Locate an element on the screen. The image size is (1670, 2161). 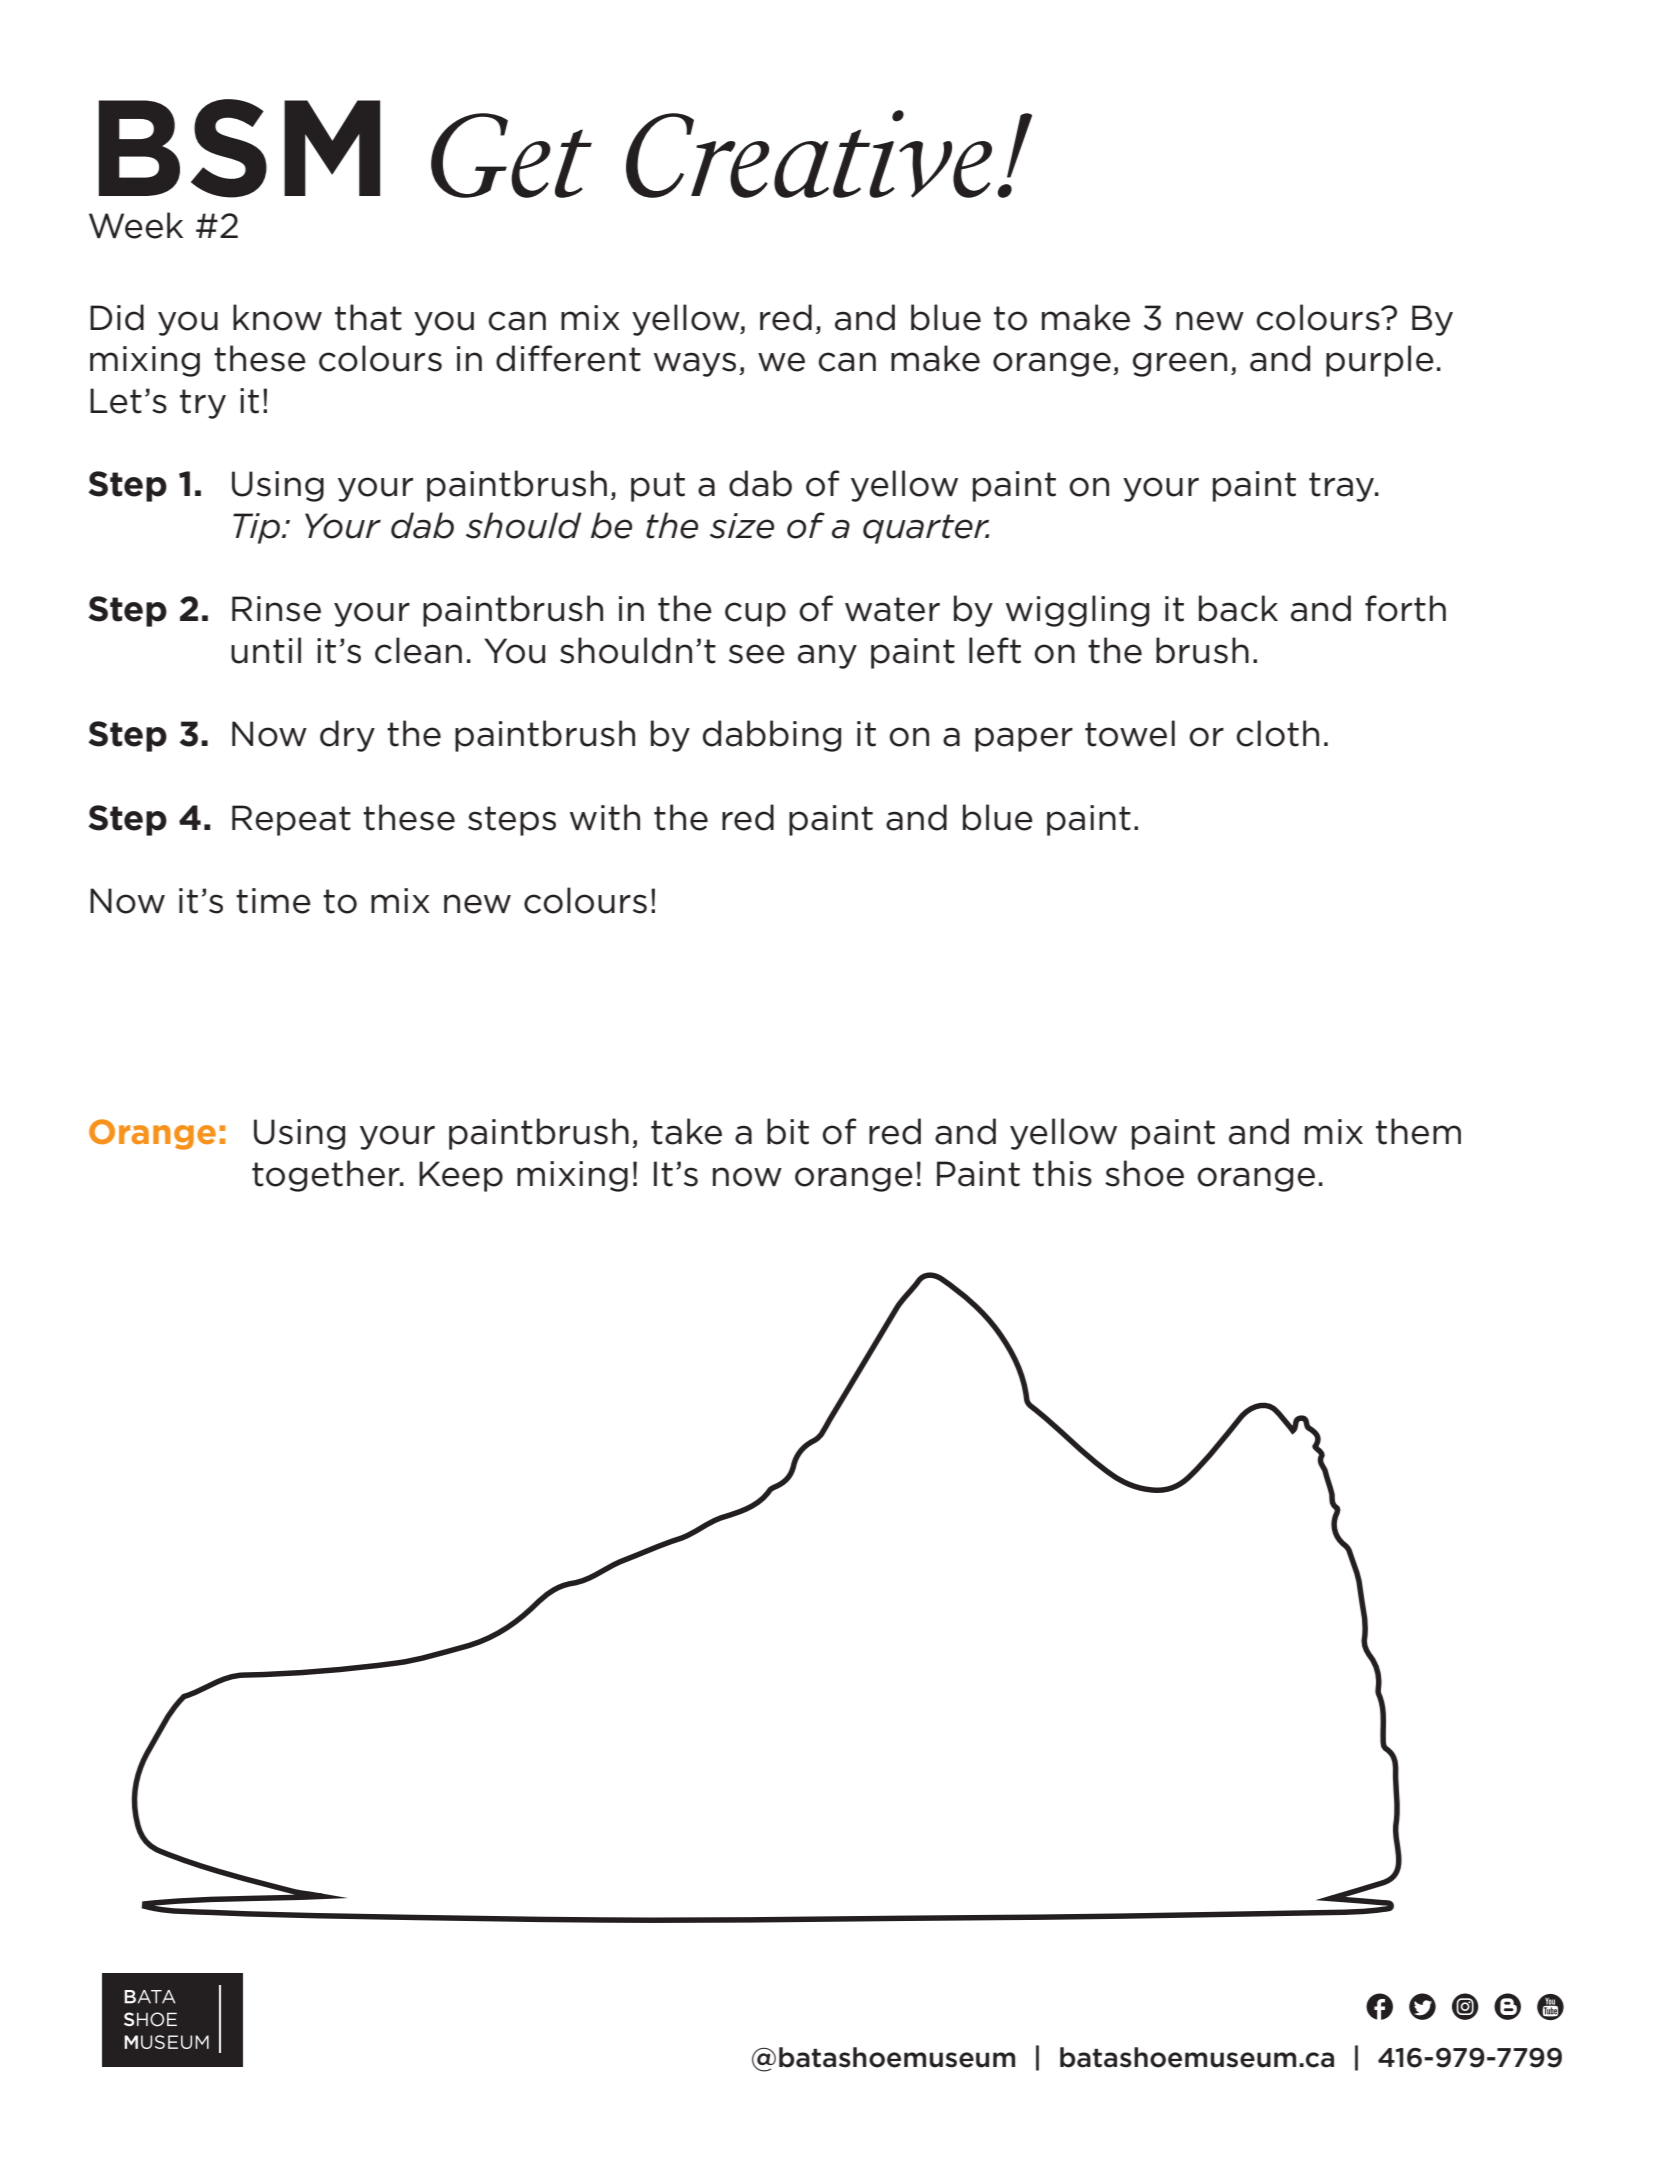
Repeat is located at coordinates (291, 820).
